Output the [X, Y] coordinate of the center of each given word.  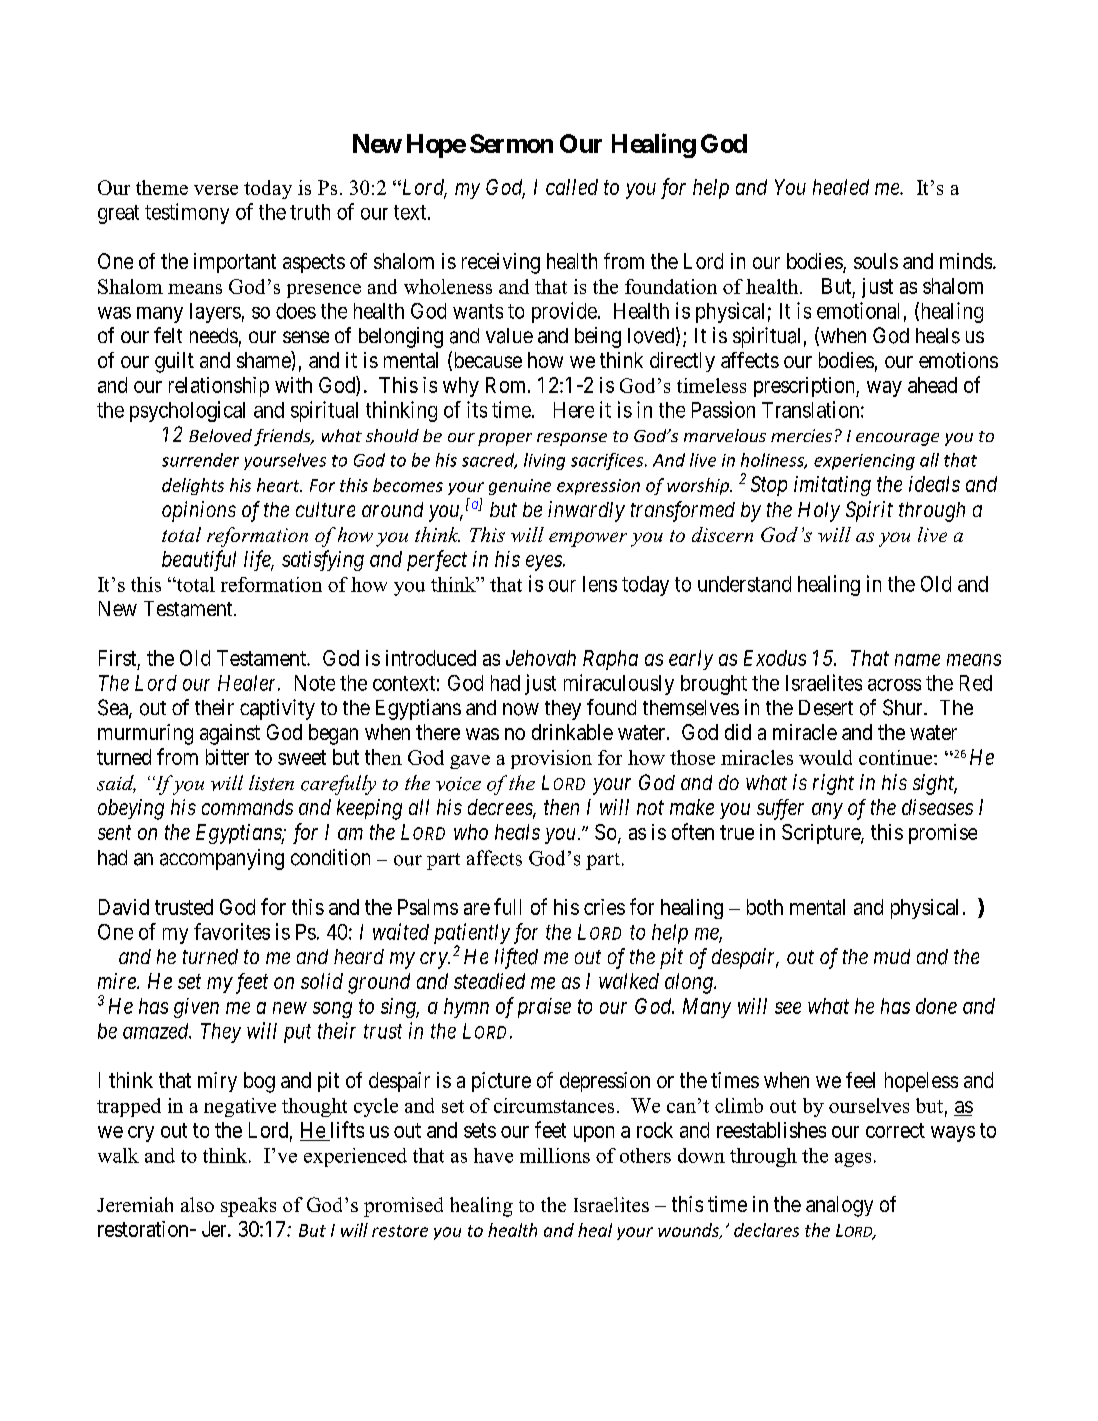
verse [216, 190]
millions [555, 1155]
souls [876, 261]
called [572, 187]
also [197, 1204]
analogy [839, 1206]
